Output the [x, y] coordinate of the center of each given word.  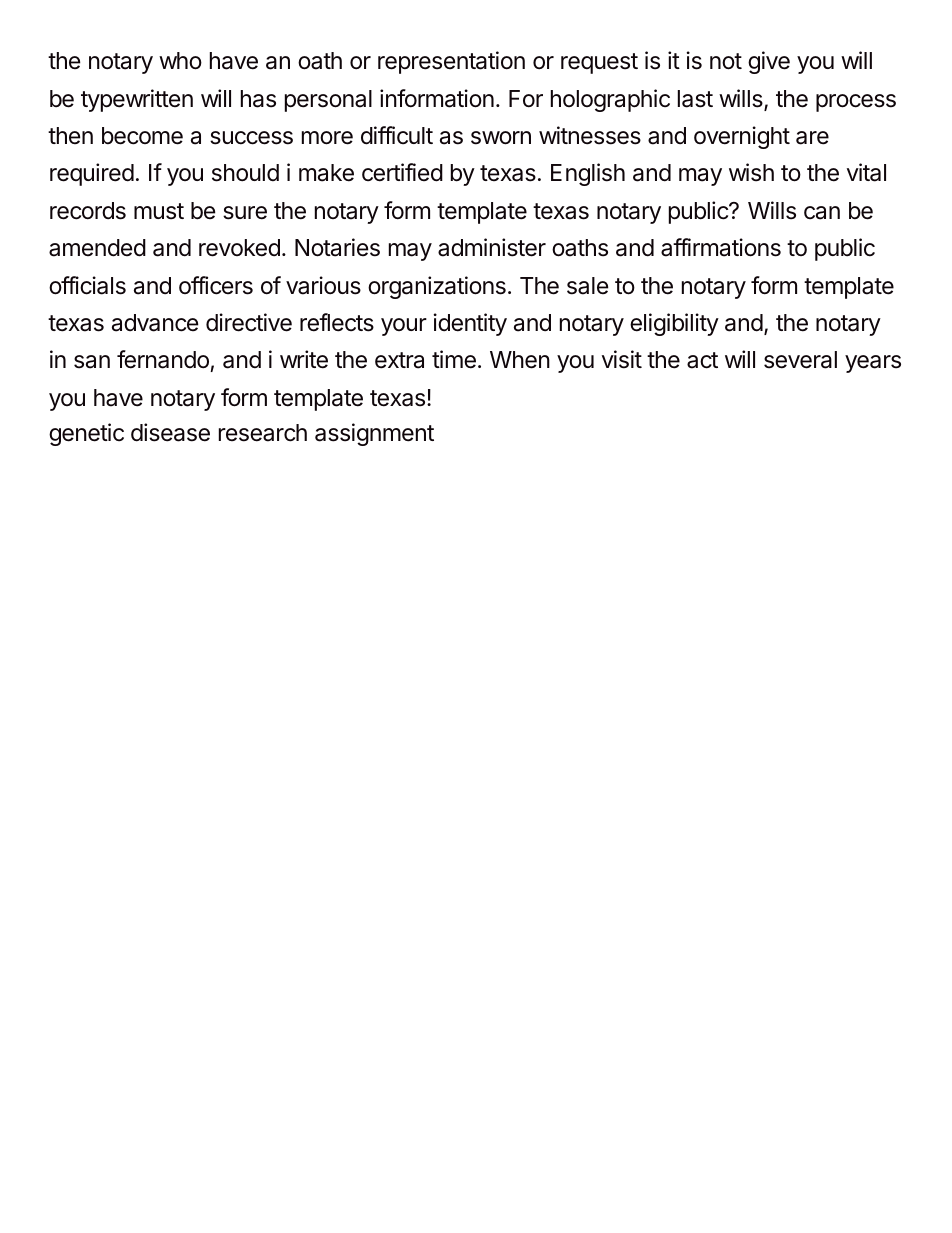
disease [170, 432]
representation [451, 62]
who [180, 61]
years [873, 364]
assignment [374, 434]
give [769, 62]
